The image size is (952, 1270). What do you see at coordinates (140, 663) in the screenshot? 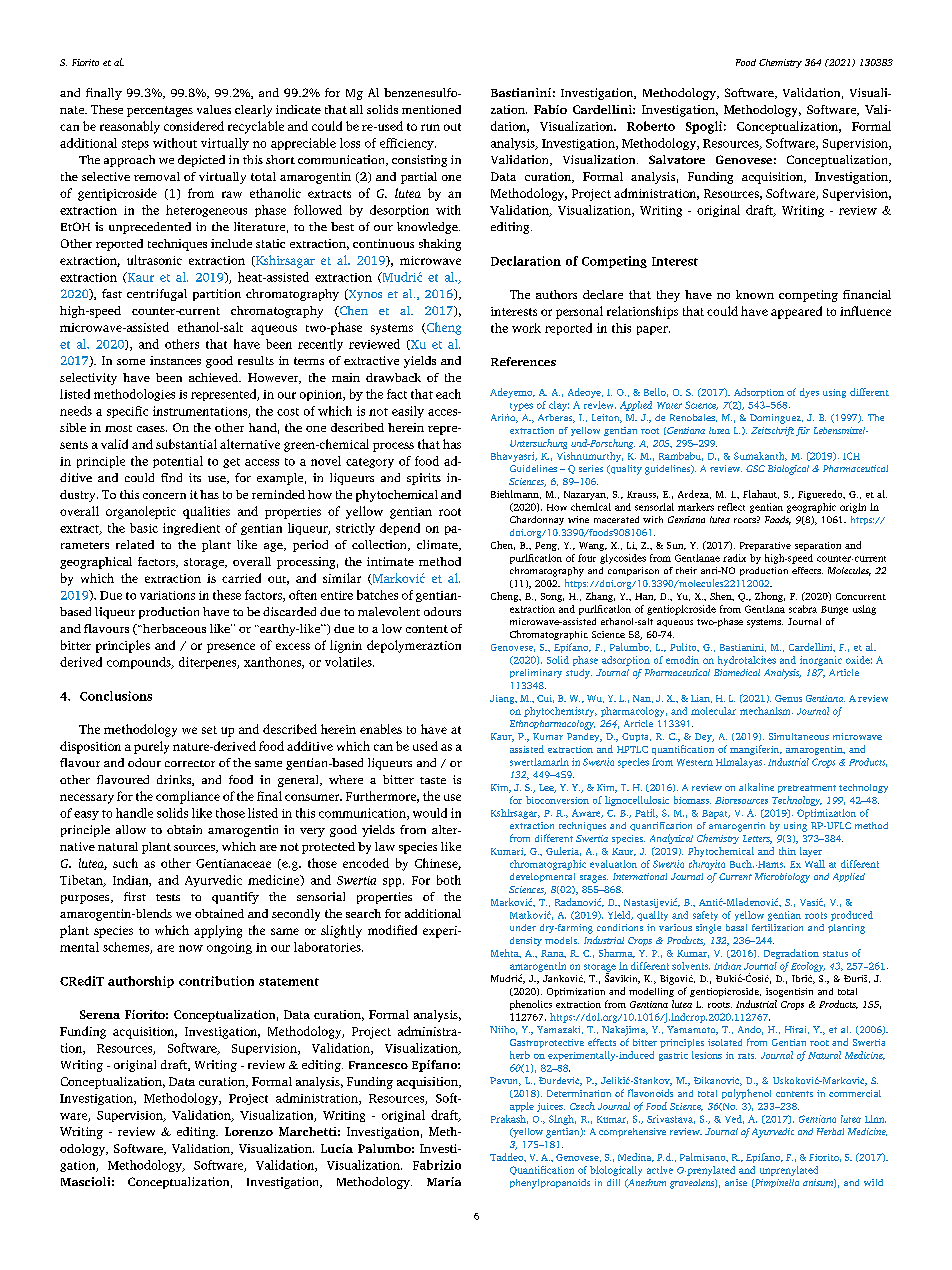
I see `compounds` at bounding box center [140, 663].
